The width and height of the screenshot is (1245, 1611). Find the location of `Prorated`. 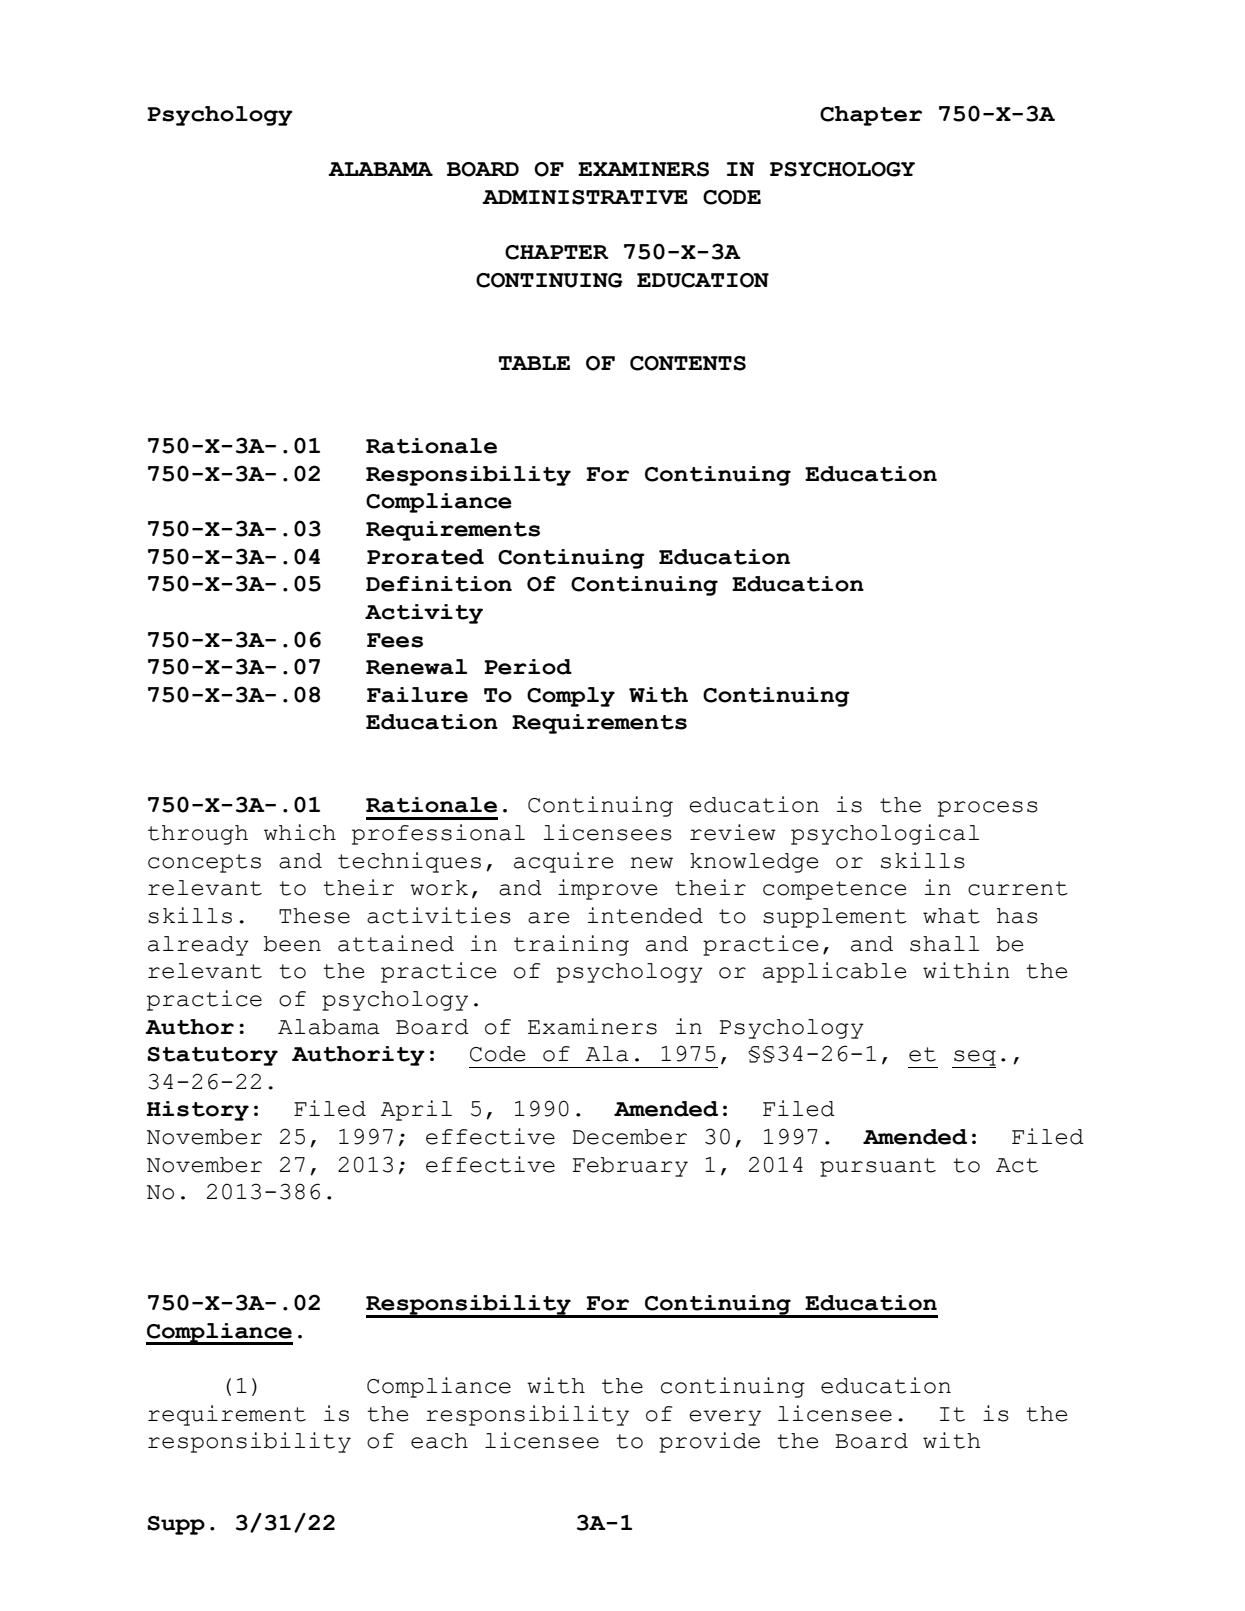

Prorated is located at coordinates (425, 557).
